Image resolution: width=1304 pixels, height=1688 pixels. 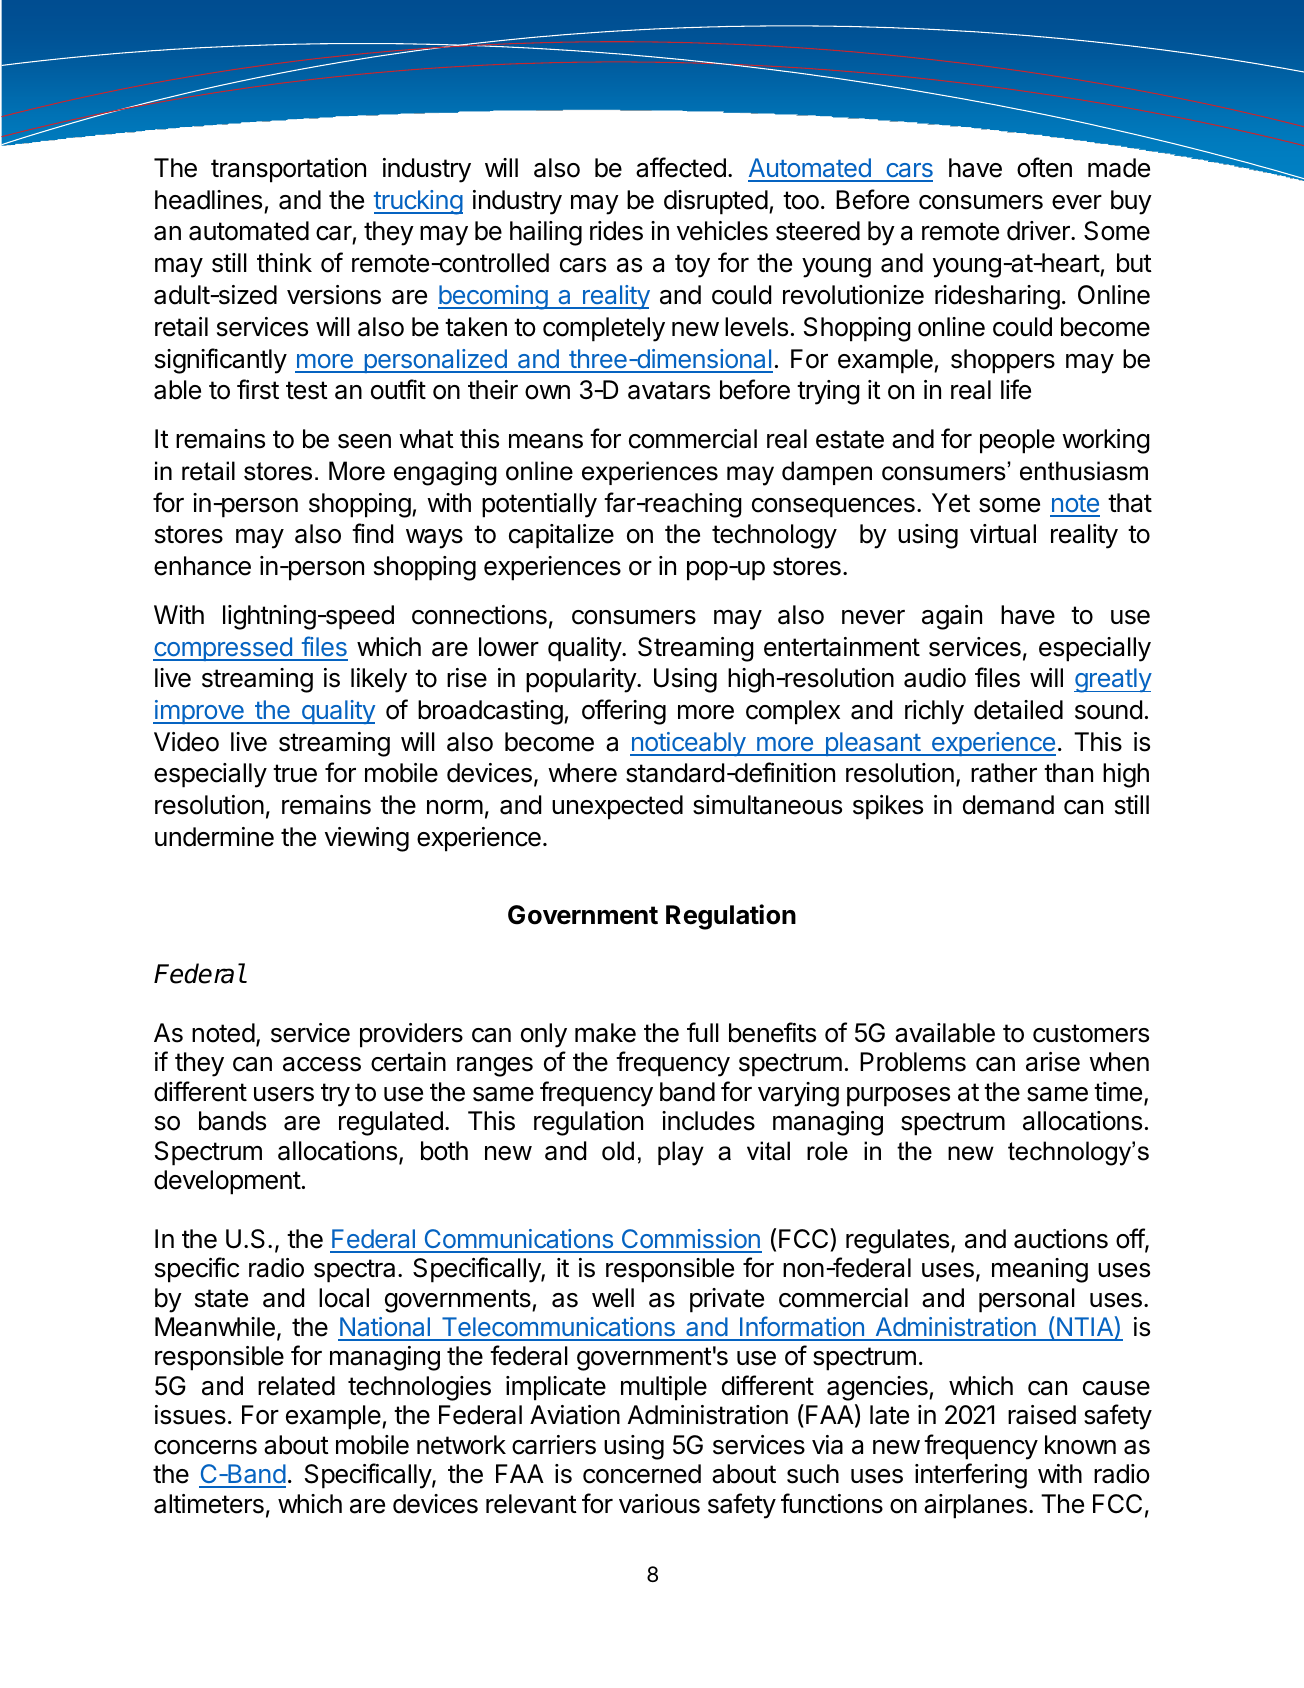 I want to click on unexpected, so click(x=617, y=807).
